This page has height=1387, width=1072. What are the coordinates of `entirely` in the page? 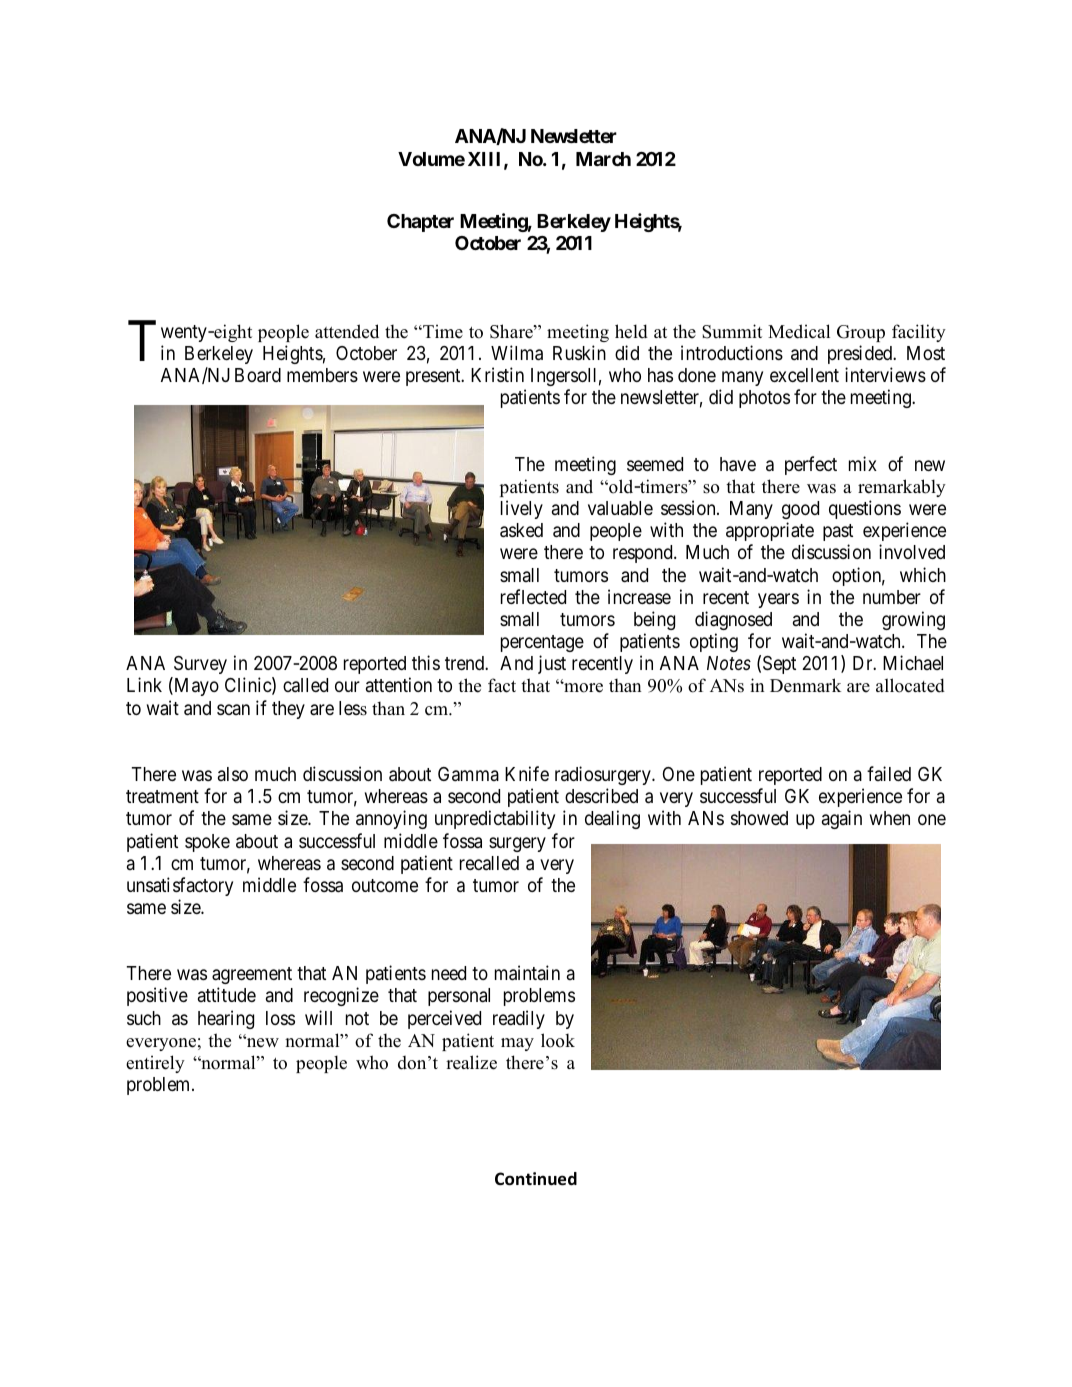 It's located at (155, 1064).
